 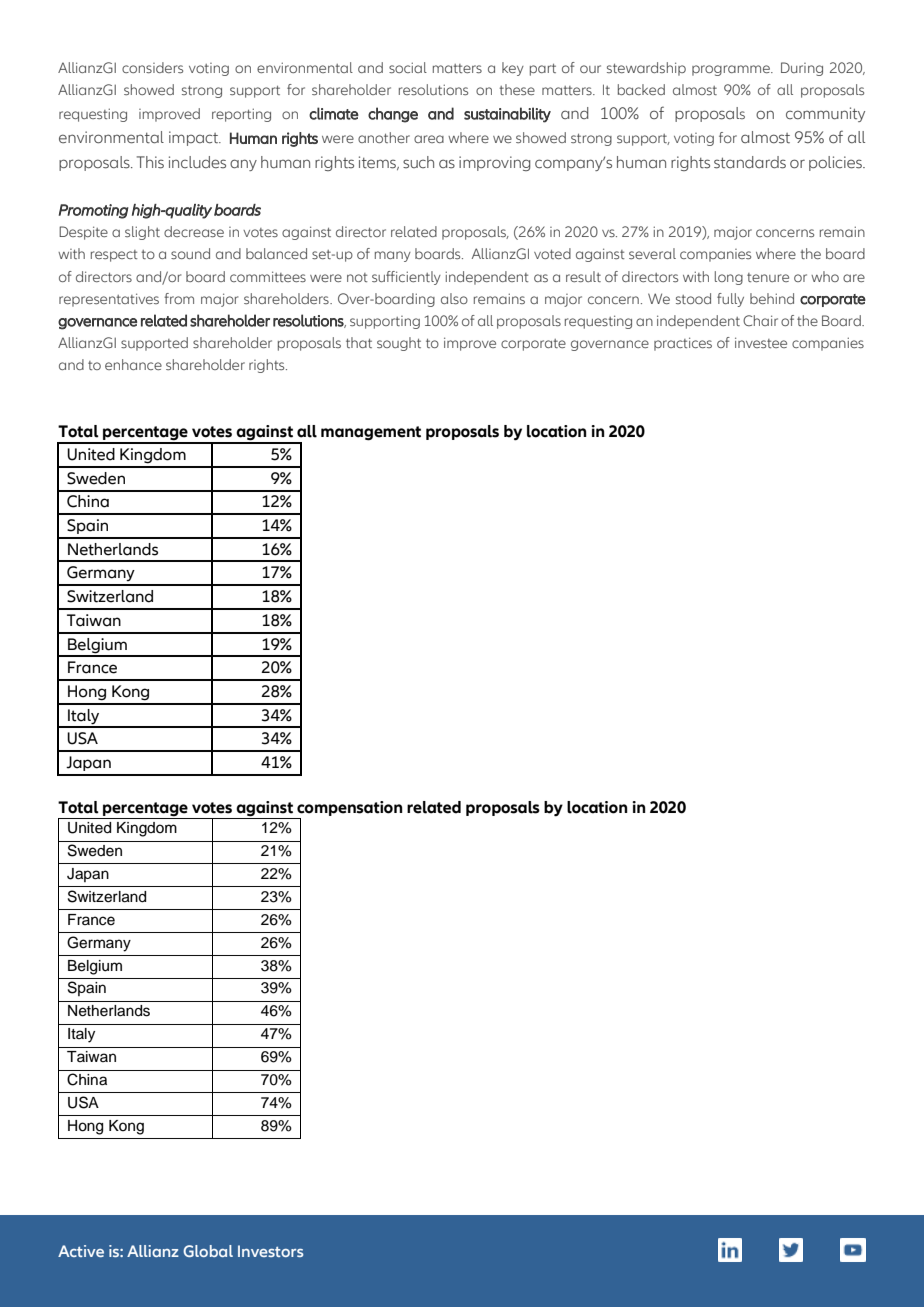 I want to click on programme, so click(x=732, y=70).
